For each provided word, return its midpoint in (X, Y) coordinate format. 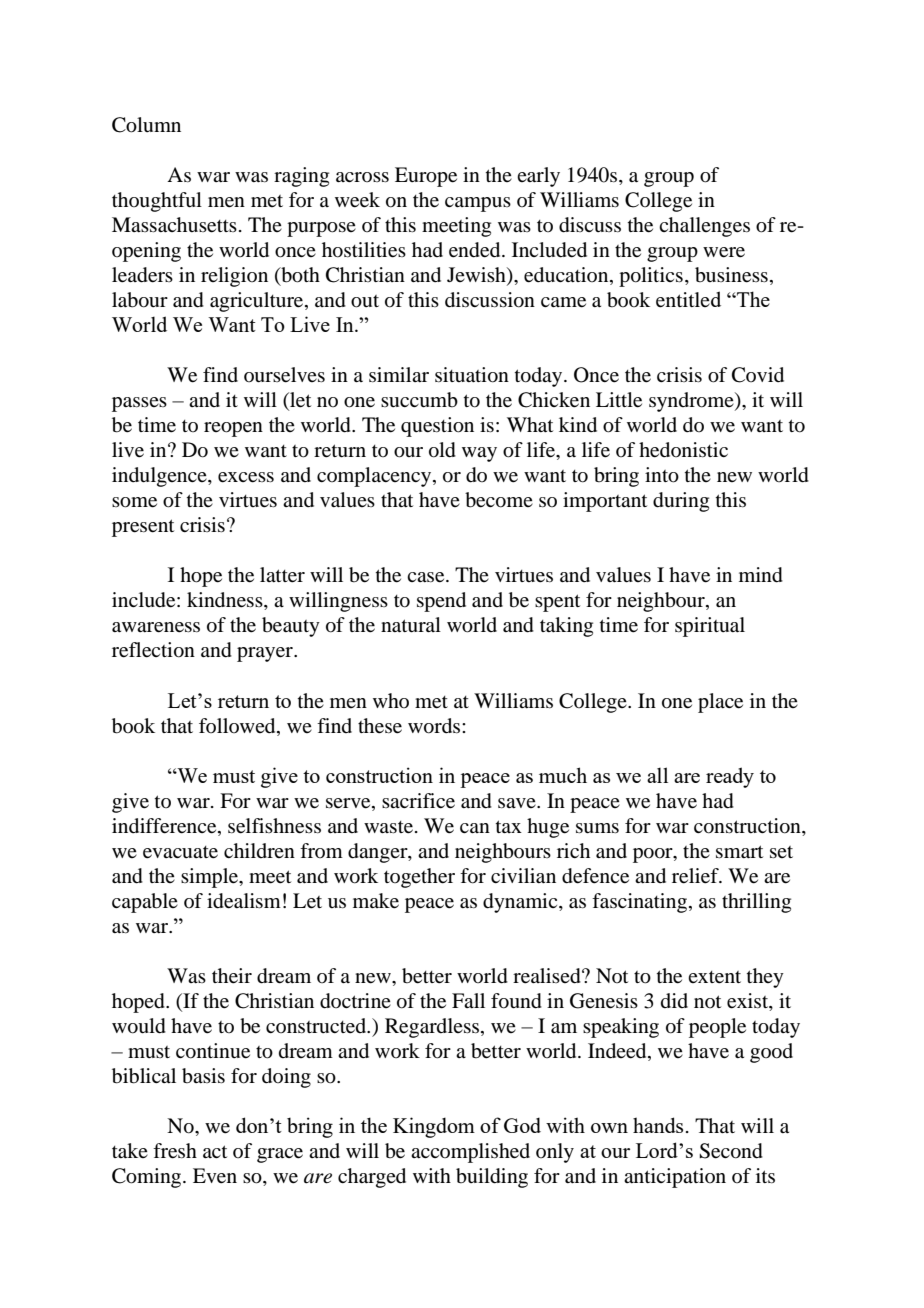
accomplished (470, 1153)
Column (146, 125)
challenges (704, 227)
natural (411, 625)
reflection (153, 650)
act (215, 1151)
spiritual (710, 627)
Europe (426, 177)
